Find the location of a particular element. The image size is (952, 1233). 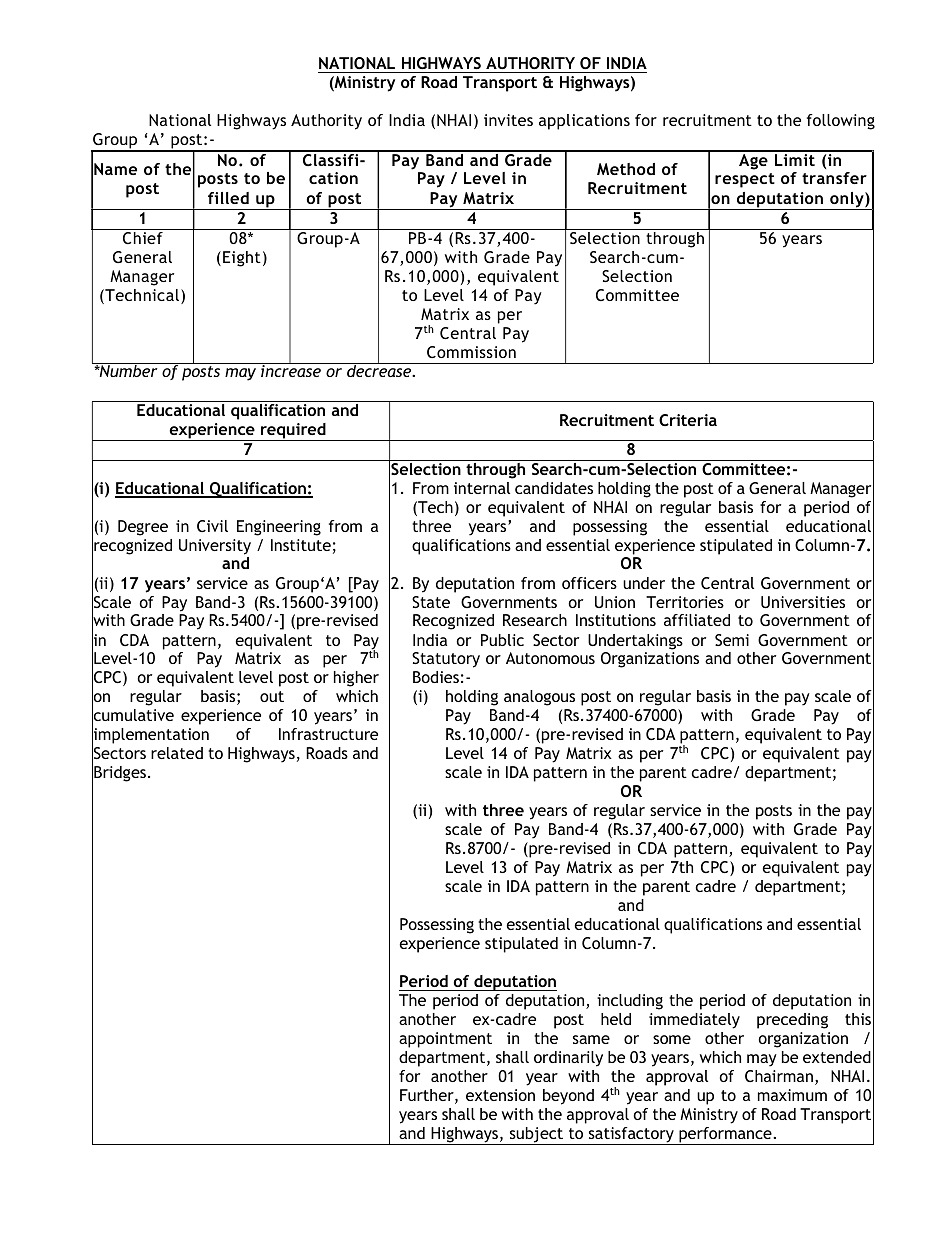

respect is located at coordinates (745, 180).
